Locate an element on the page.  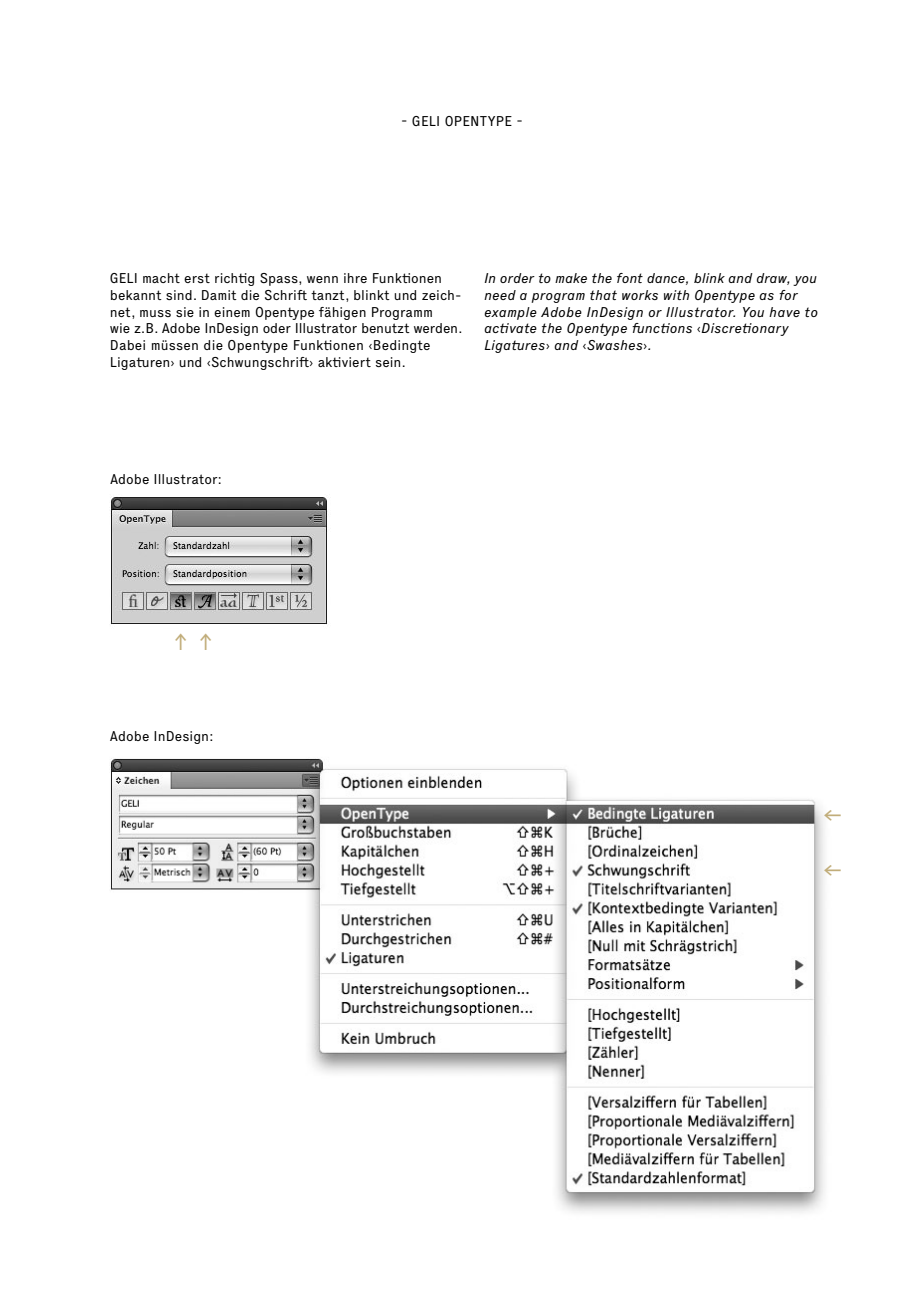
Ligatures is located at coordinates (515, 346).
